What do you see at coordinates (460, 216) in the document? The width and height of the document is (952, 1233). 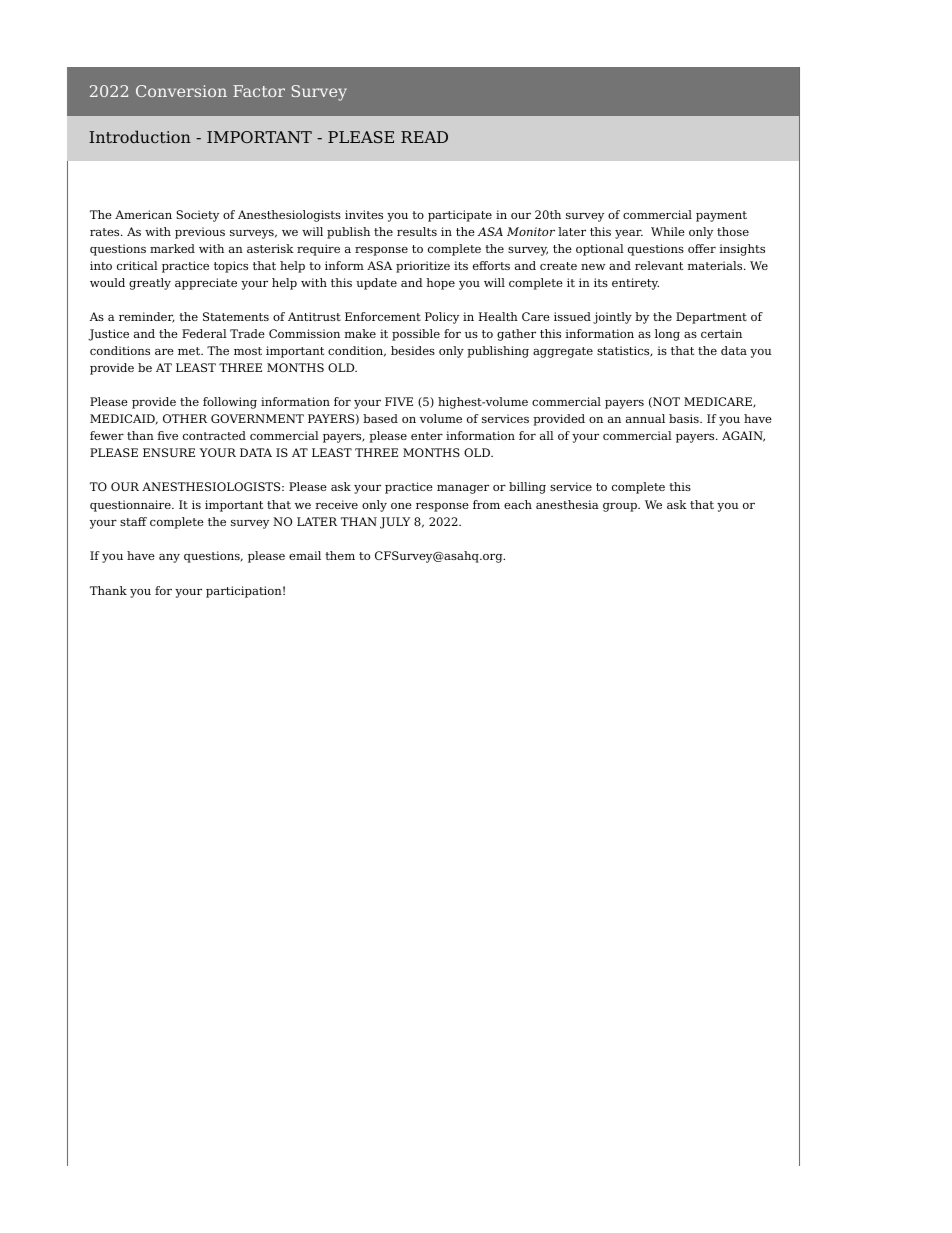 I see `participate` at bounding box center [460, 216].
